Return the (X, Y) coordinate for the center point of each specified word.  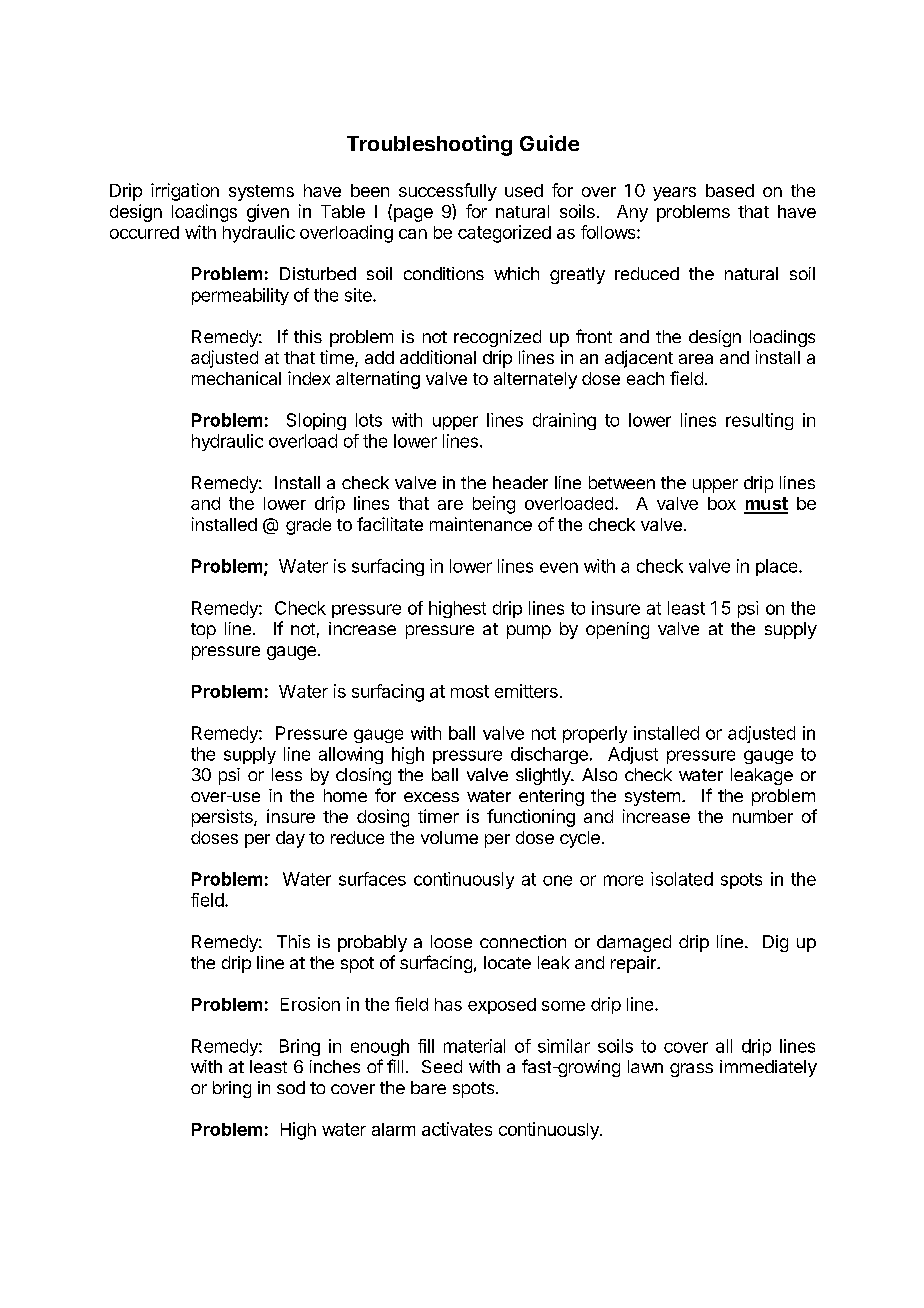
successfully (448, 192)
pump (529, 632)
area (696, 359)
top (203, 631)
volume (449, 837)
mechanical (236, 378)
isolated (682, 879)
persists (223, 818)
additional (438, 357)
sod (291, 1087)
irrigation (185, 192)
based (730, 190)
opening (617, 630)
